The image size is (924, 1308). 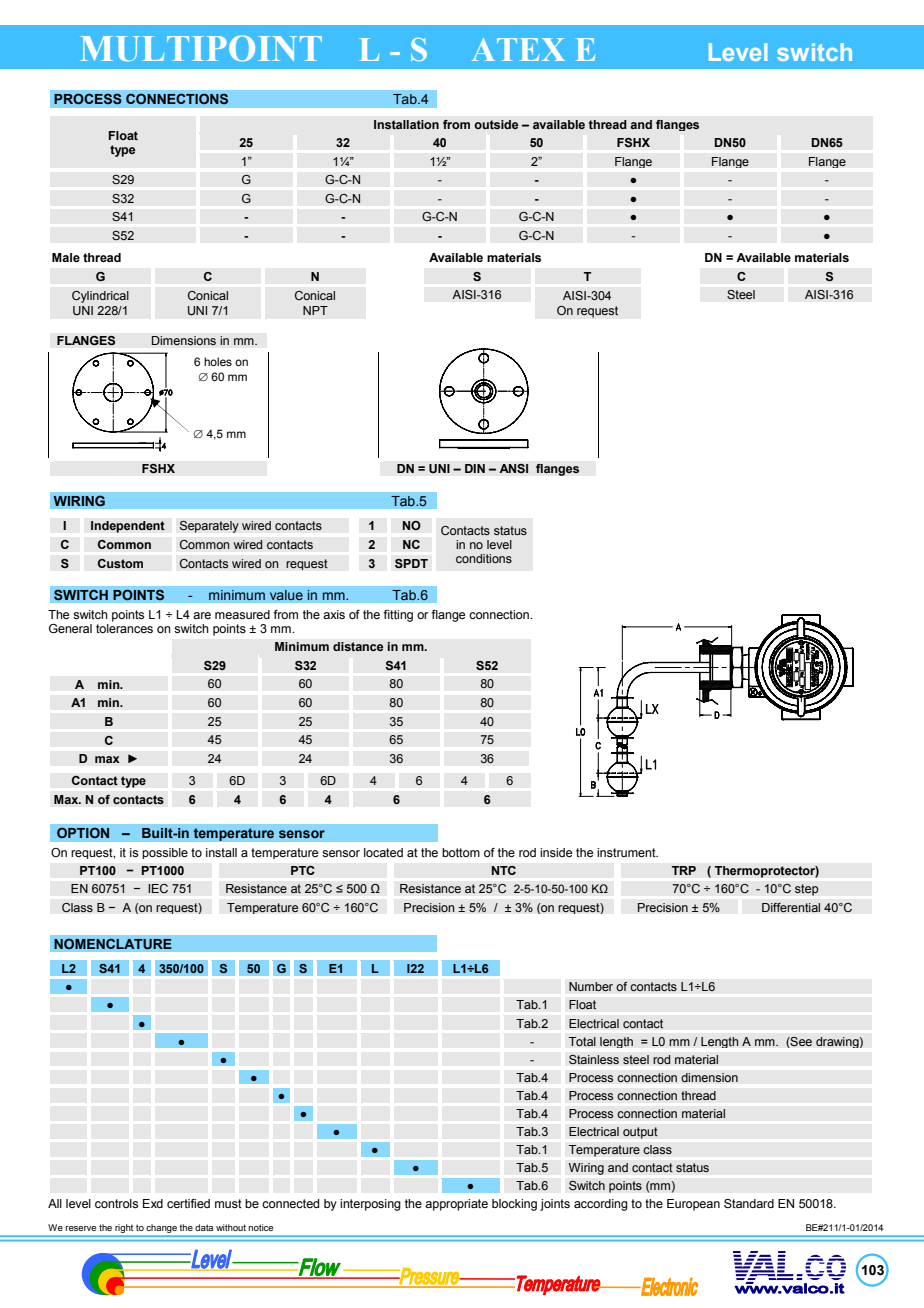 I want to click on ATEX, so click(x=518, y=49).
